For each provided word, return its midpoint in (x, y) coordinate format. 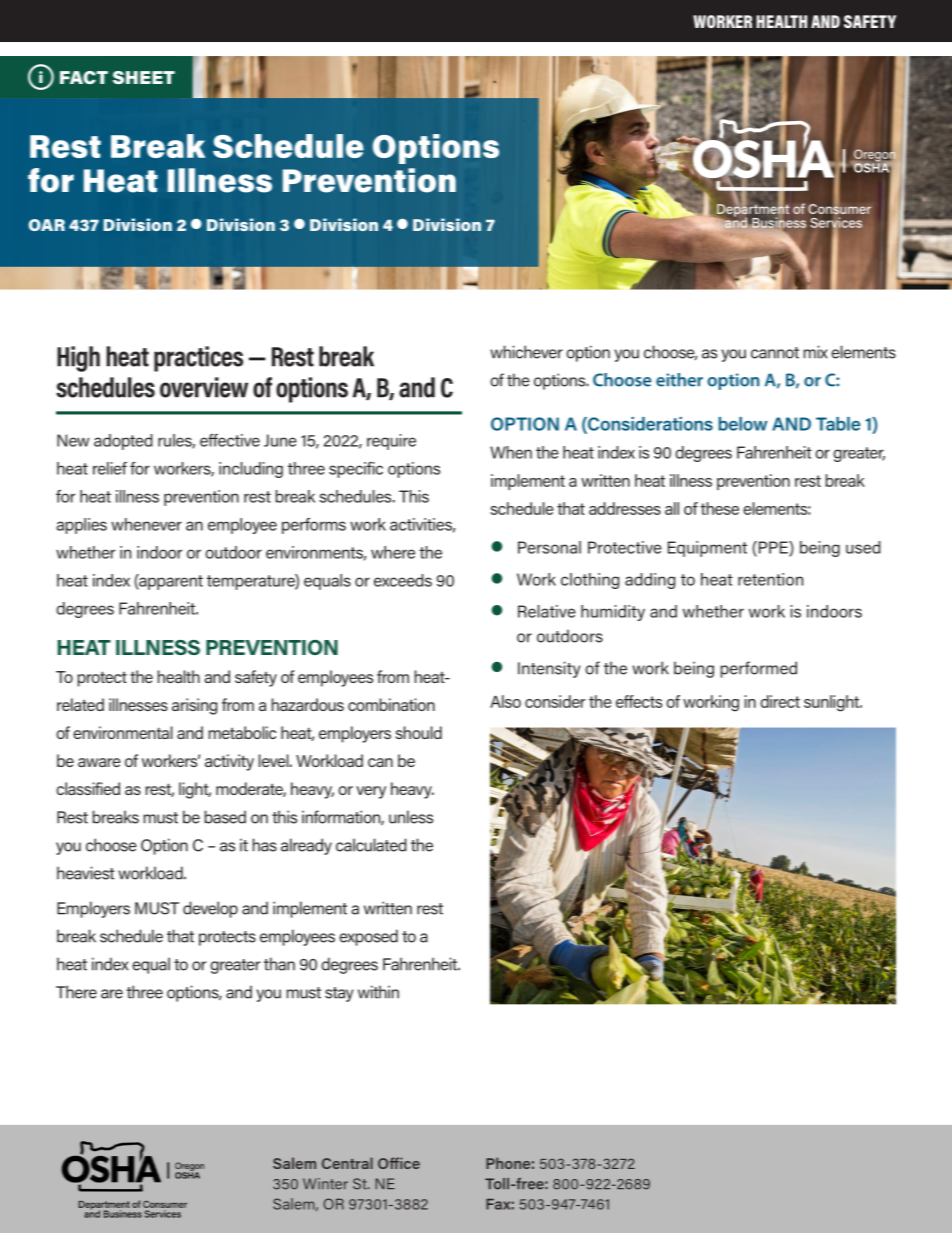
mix (815, 352)
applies (81, 526)
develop (210, 909)
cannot (775, 353)
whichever (526, 352)
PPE (773, 548)
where (393, 552)
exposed (368, 937)
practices (198, 359)
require (391, 442)
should (419, 732)
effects (639, 701)
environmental (123, 732)
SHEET (144, 77)
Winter (325, 1184)
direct (780, 701)
